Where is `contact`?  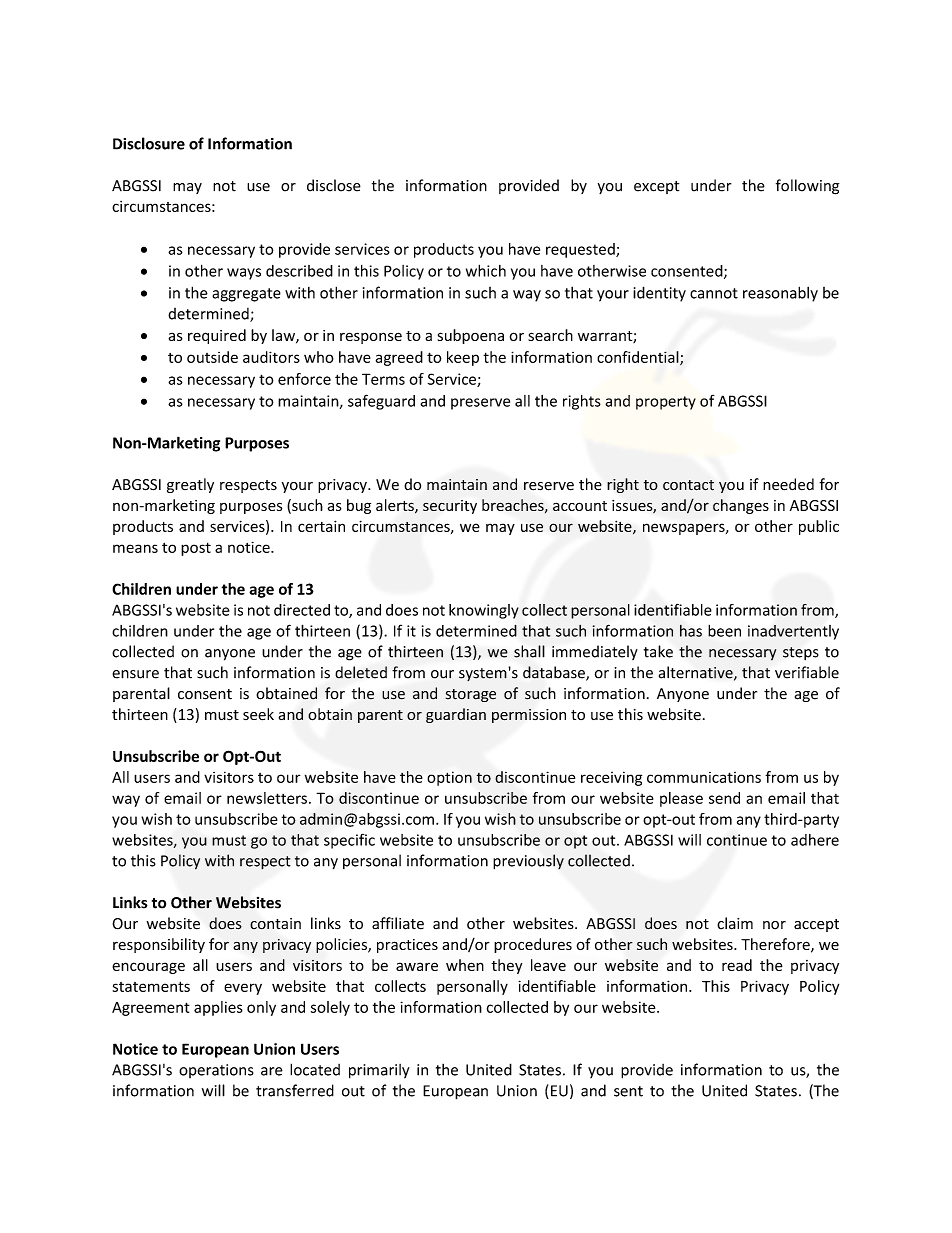 contact is located at coordinates (688, 485).
